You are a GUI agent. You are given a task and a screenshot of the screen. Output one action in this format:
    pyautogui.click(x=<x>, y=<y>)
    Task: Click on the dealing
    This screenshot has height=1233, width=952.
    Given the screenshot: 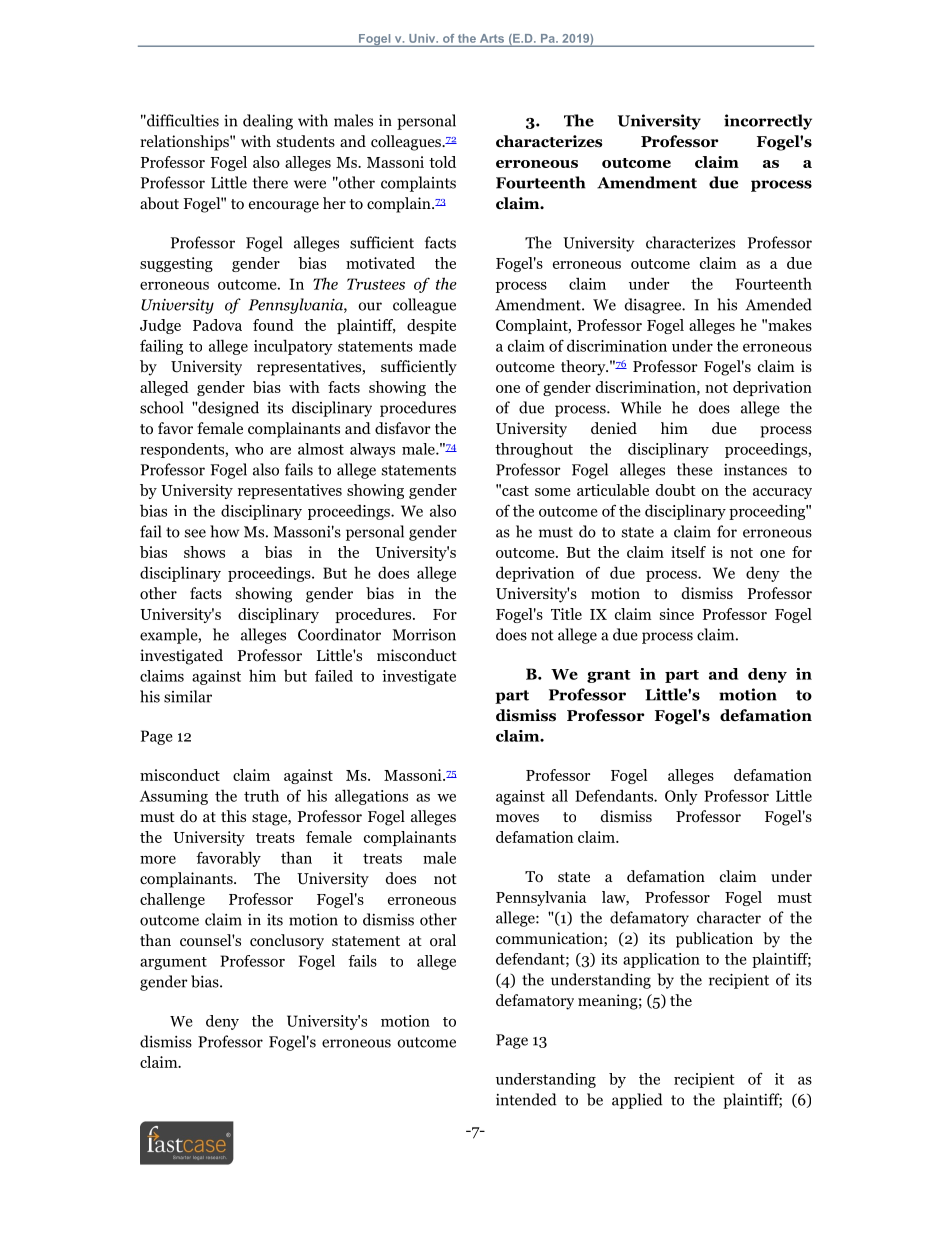 What is the action you would take?
    pyautogui.click(x=268, y=122)
